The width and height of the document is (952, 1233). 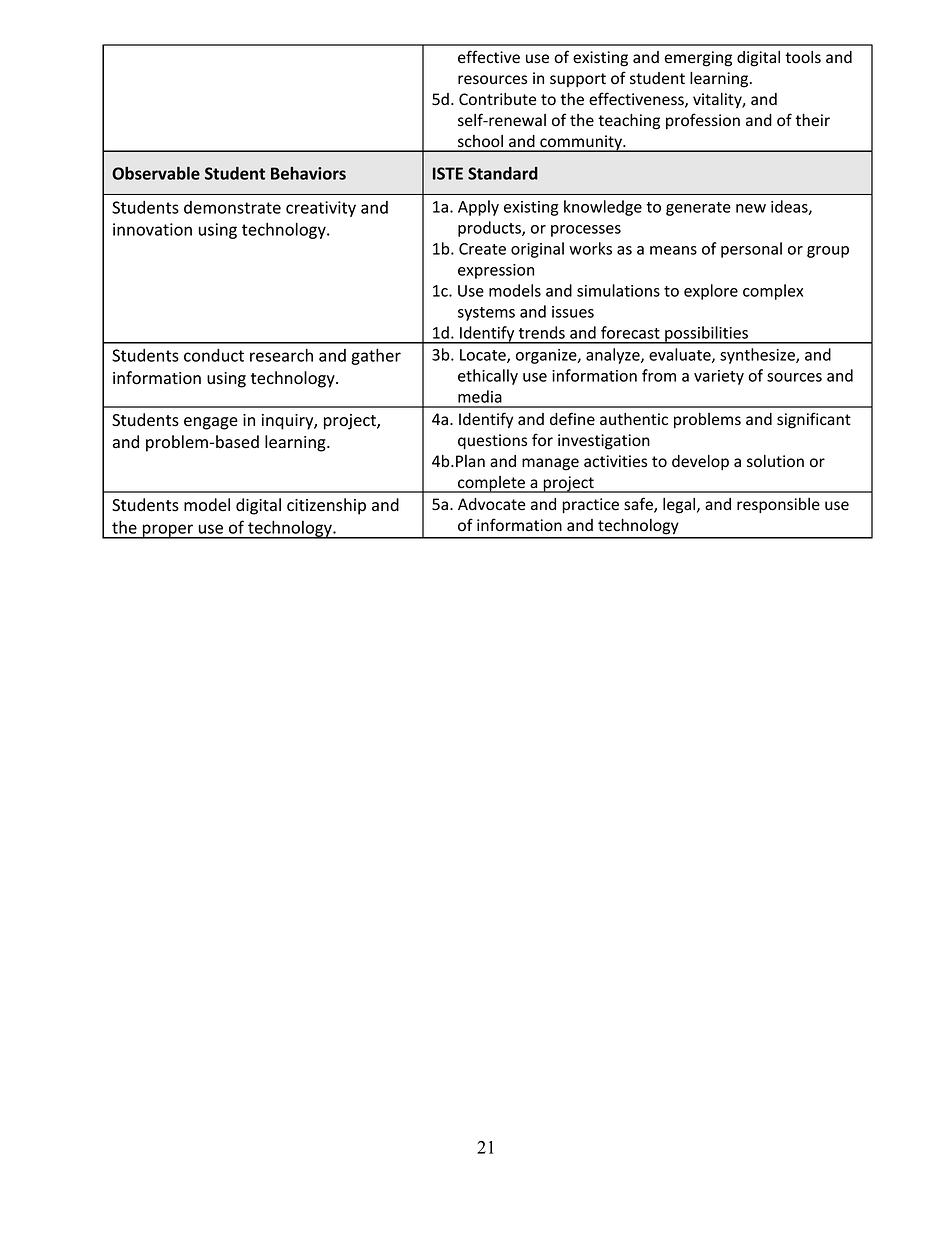 I want to click on ethically, so click(x=488, y=377).
